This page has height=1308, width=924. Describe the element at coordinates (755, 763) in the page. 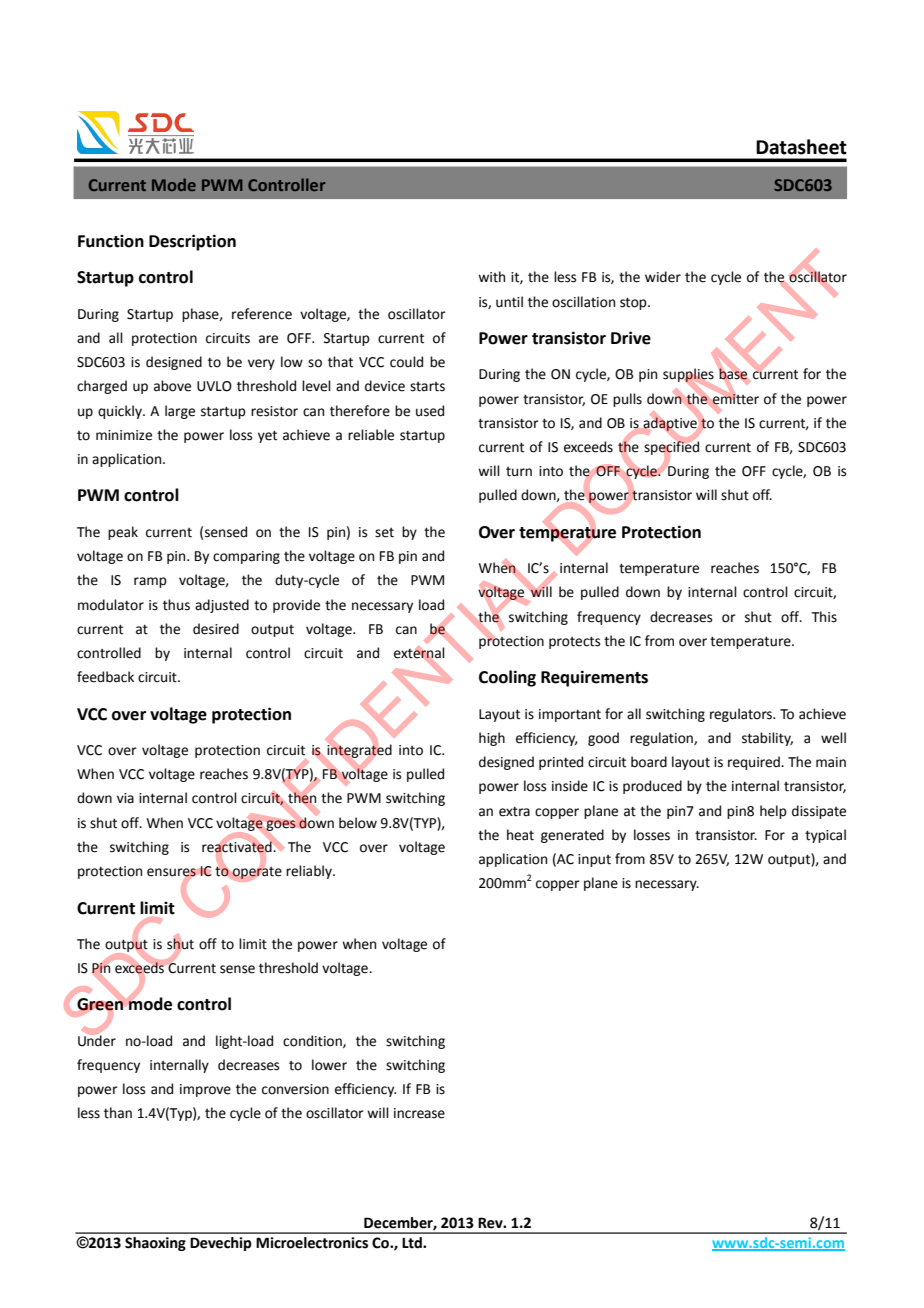

I see `required` at that location.
